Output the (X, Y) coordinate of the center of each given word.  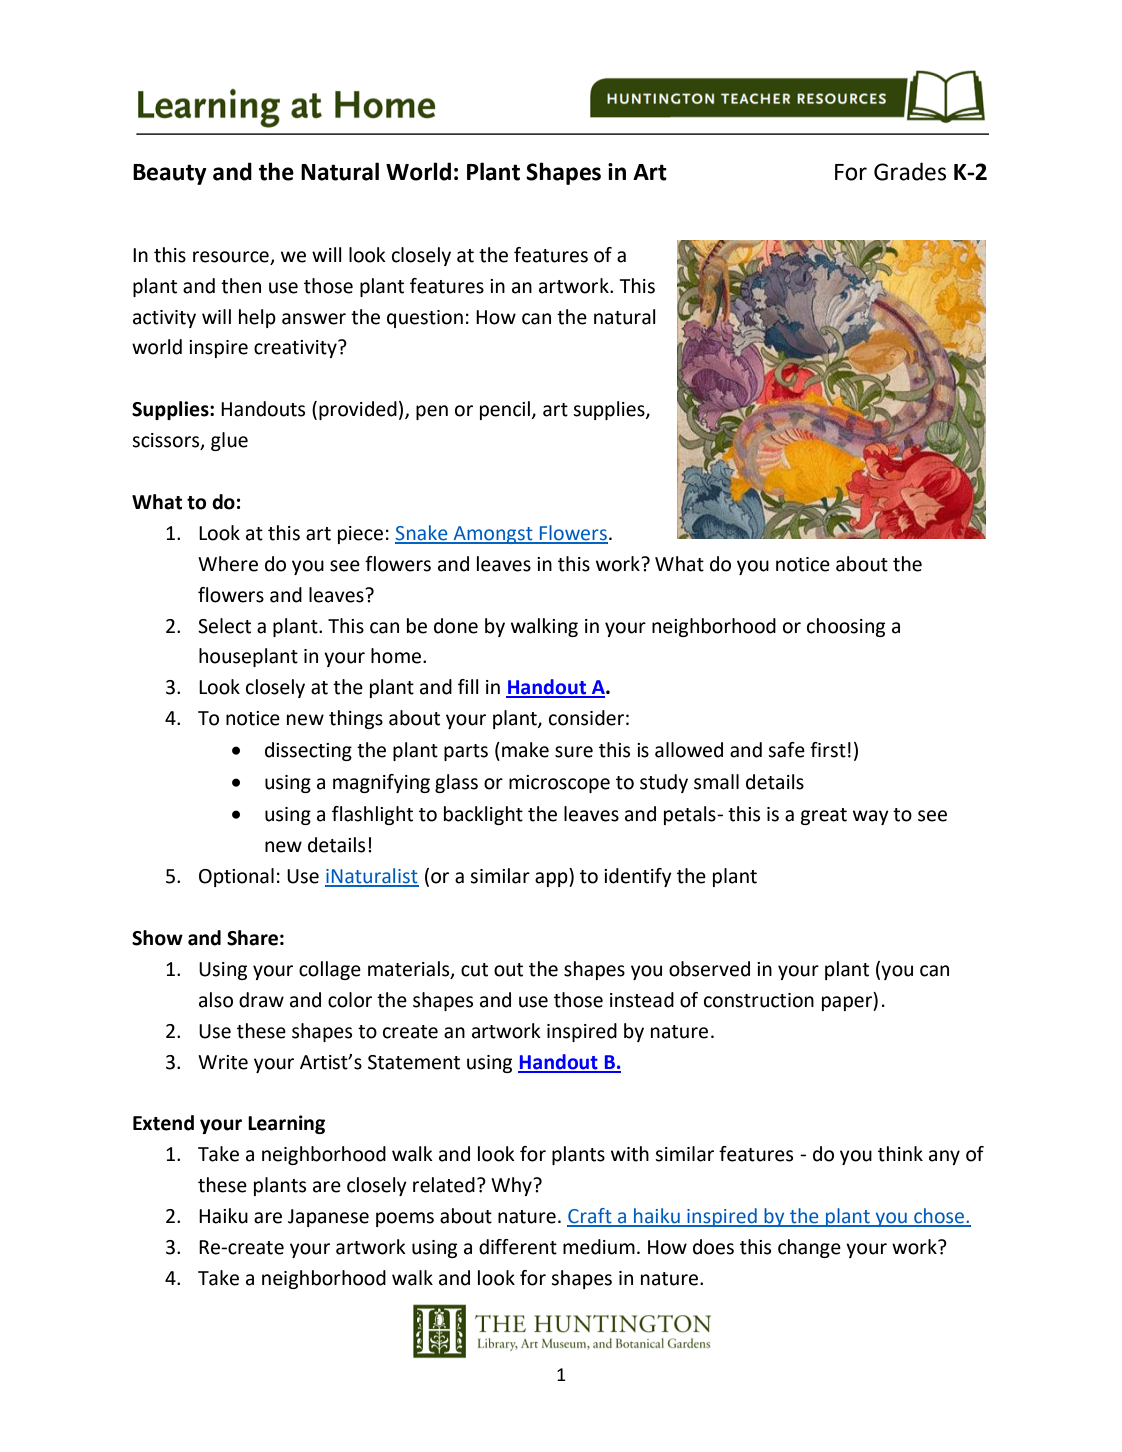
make (525, 750)
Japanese (328, 1218)
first (828, 750)
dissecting (308, 751)
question (425, 319)
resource (231, 257)
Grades (910, 171)
